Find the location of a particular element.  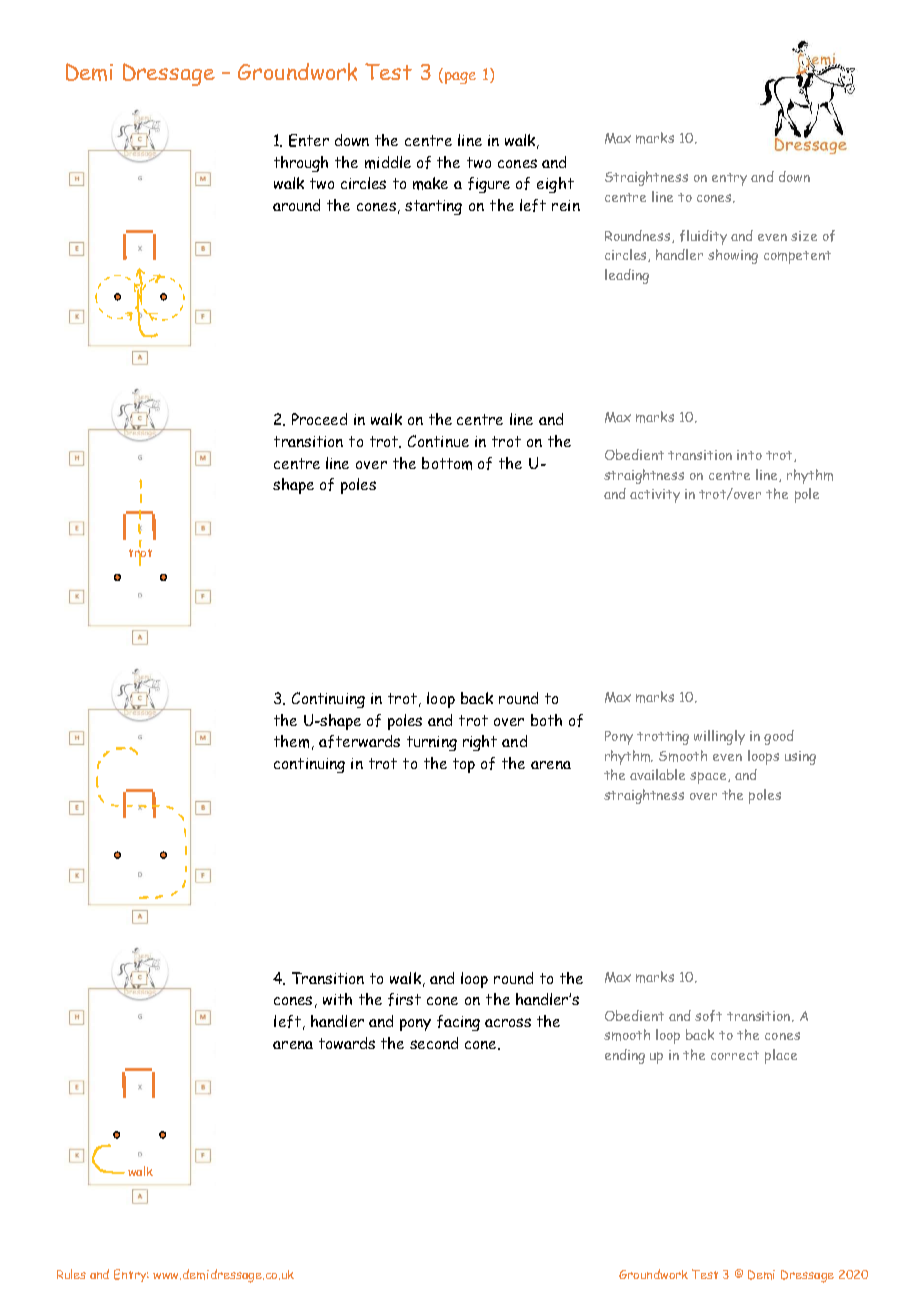

Rules is located at coordinates (71, 1274).
